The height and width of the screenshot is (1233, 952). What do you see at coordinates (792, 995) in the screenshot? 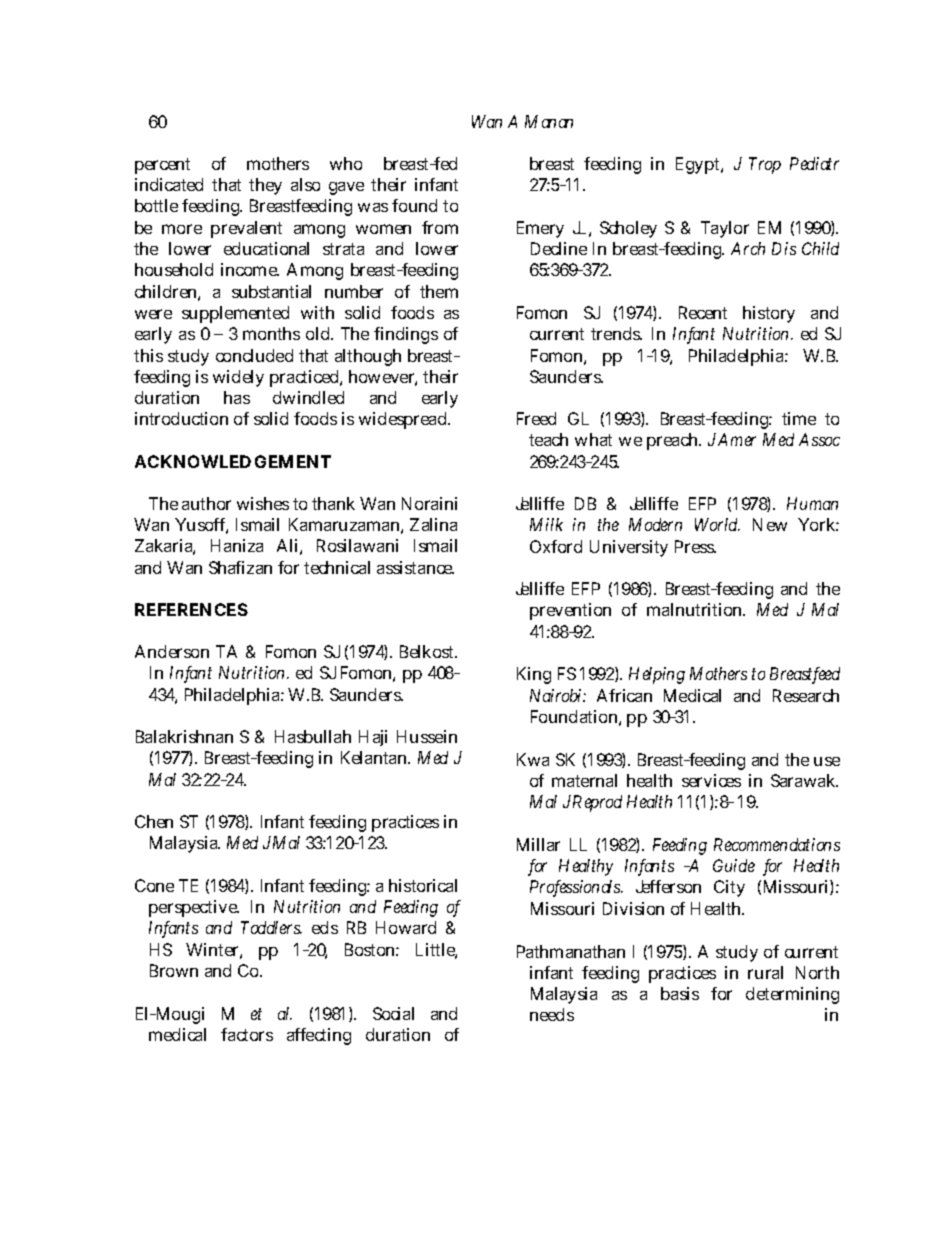
I see `determining` at bounding box center [792, 995].
